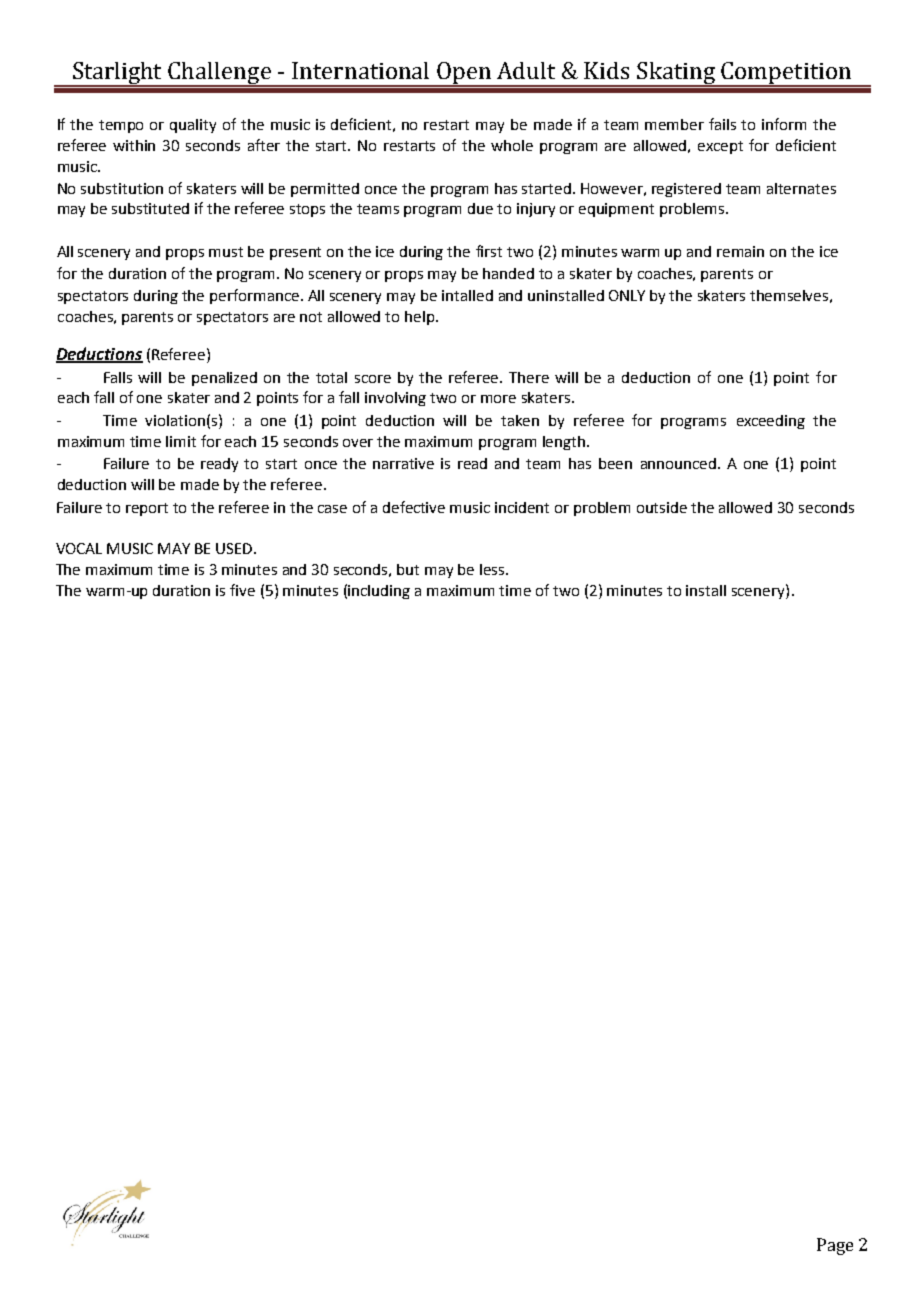 This screenshot has height=1308, width=924. I want to click on fails, so click(722, 124).
